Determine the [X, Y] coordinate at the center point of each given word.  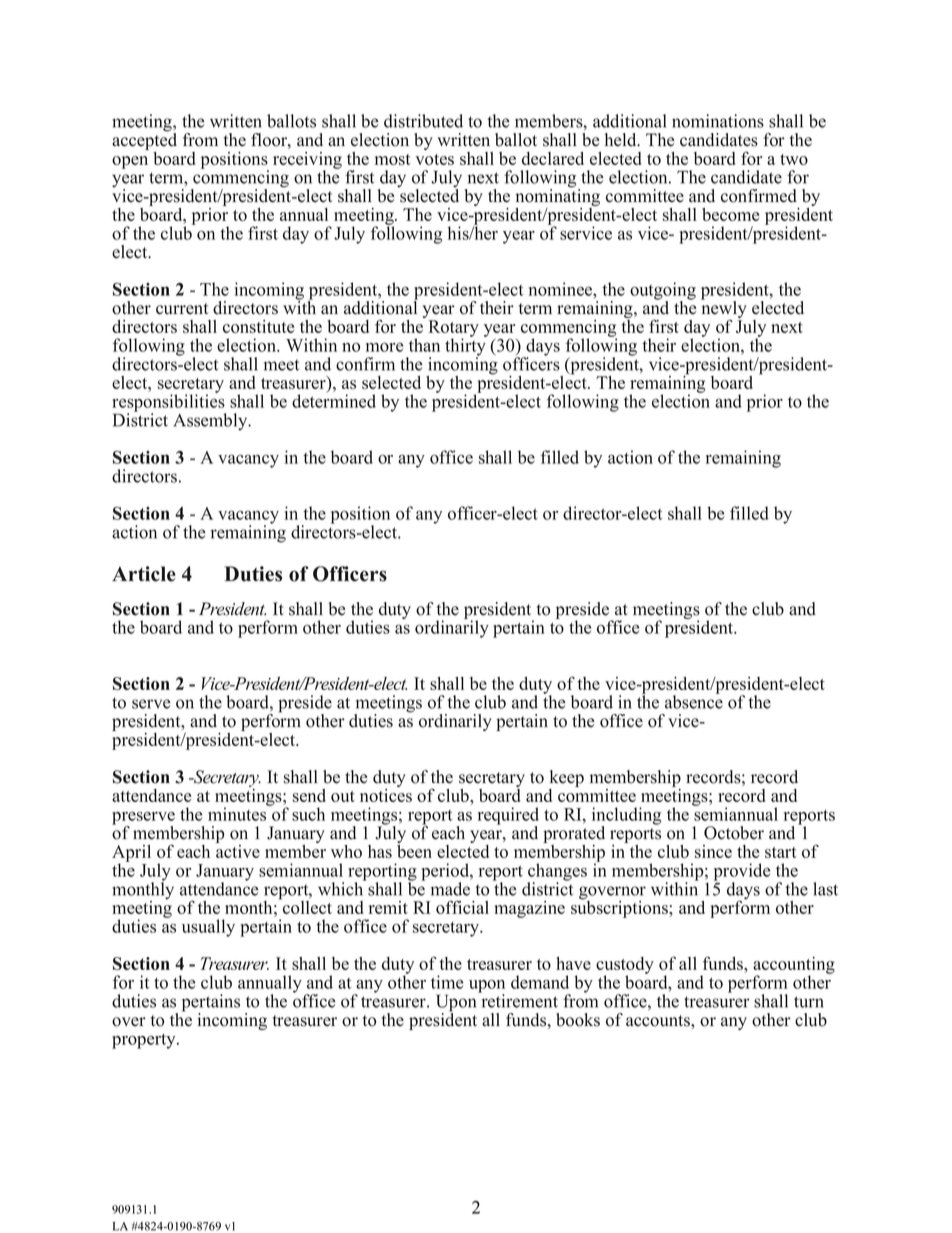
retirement [518, 1000]
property [145, 1041]
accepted [144, 142]
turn [809, 1002]
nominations [718, 121]
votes [434, 159]
